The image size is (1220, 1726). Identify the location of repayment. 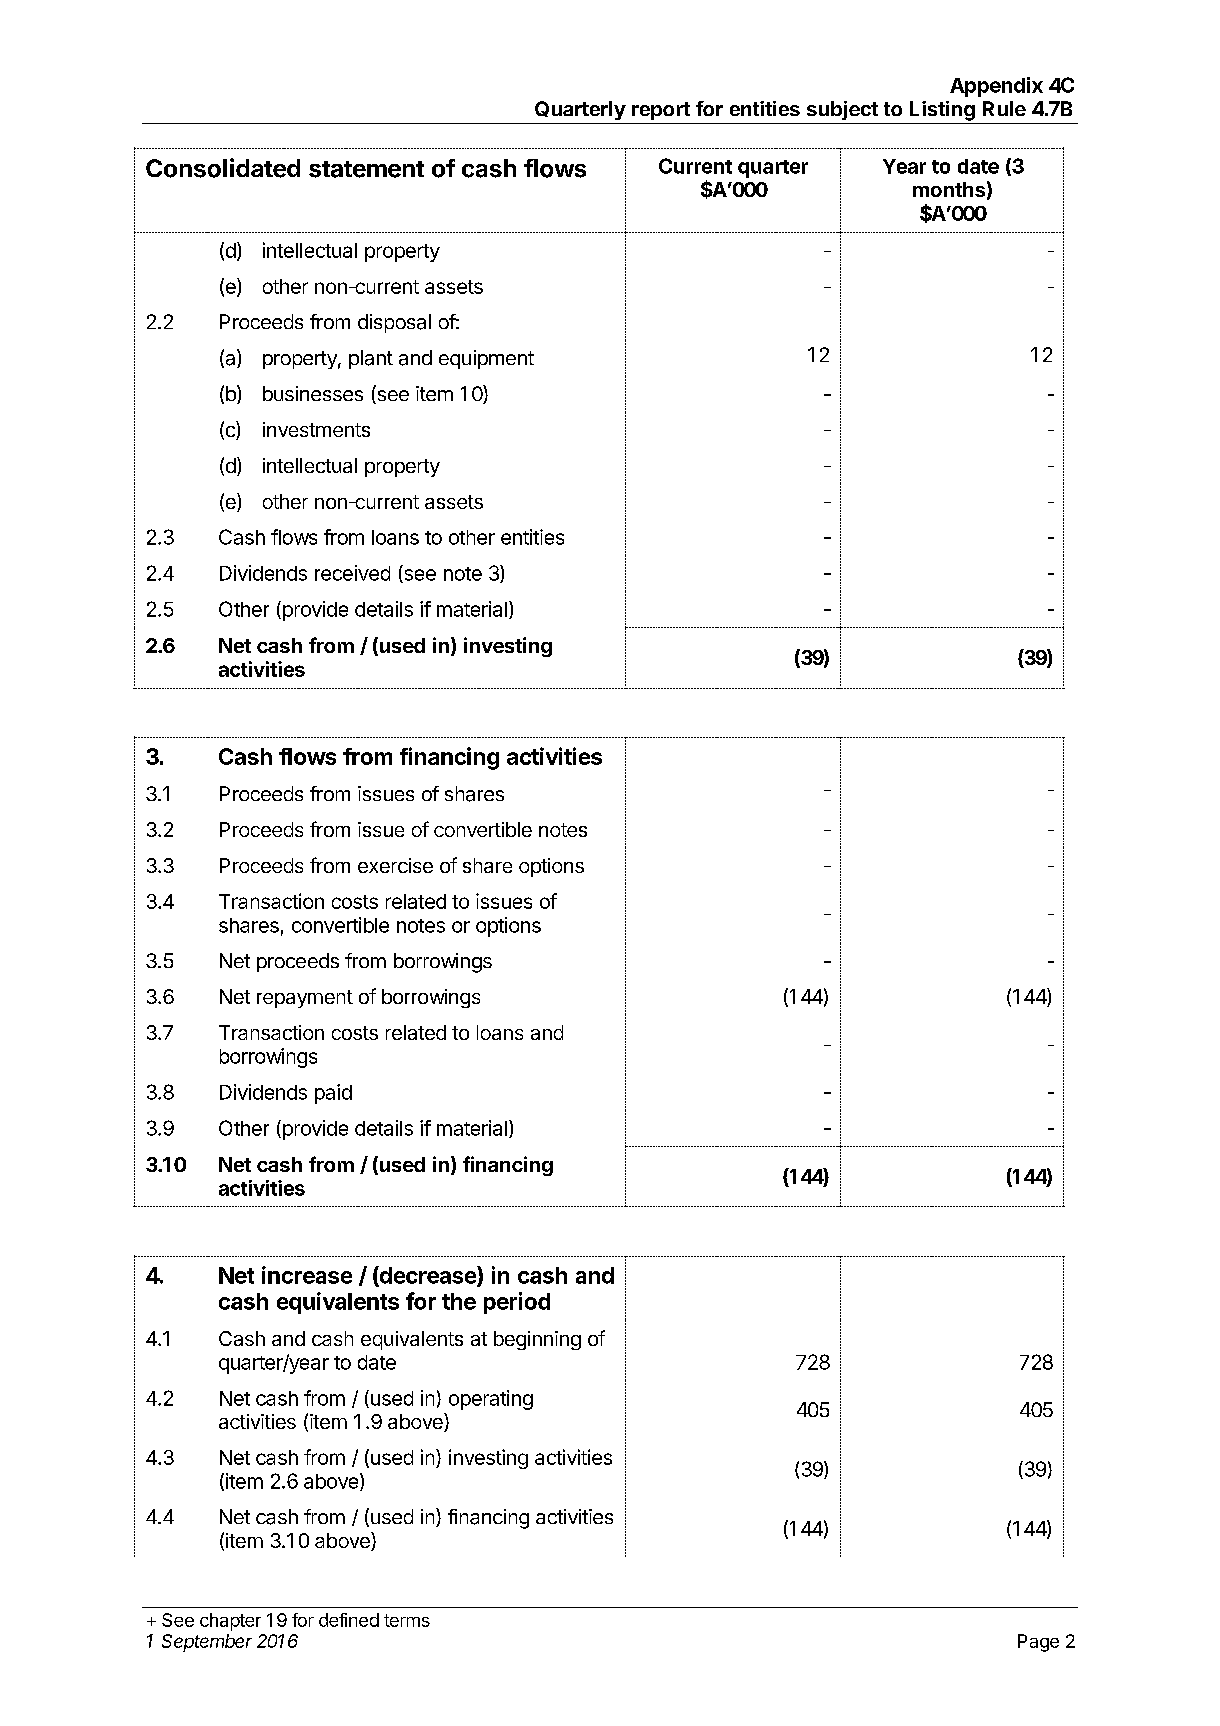
(305, 999).
